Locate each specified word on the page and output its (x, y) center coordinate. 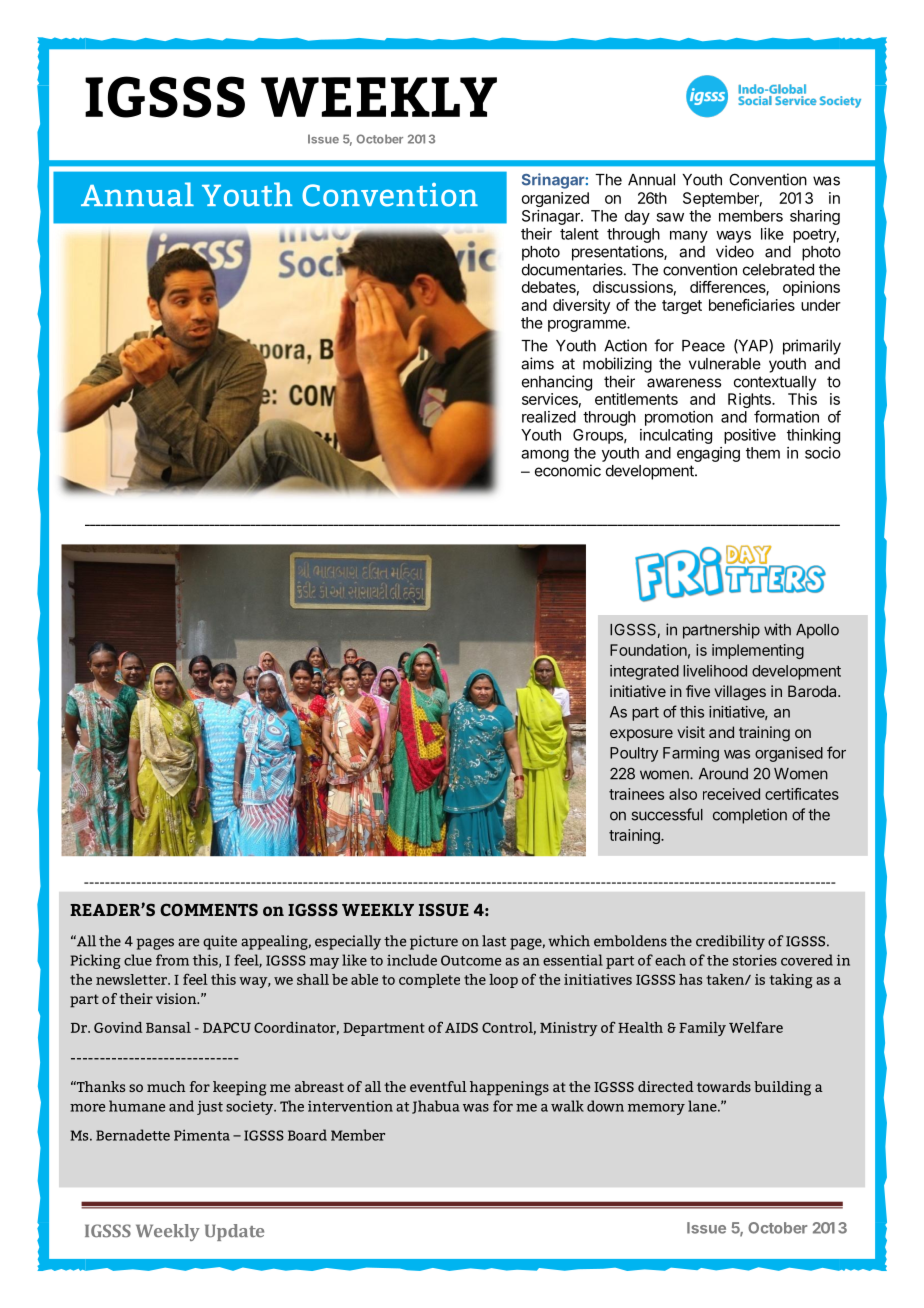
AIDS (461, 1027)
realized (549, 417)
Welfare (756, 1027)
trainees (636, 794)
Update (234, 1232)
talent (579, 234)
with (777, 629)
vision (177, 998)
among (545, 456)
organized (555, 199)
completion (750, 816)
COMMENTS (209, 909)
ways (733, 237)
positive (750, 436)
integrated (644, 672)
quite (220, 942)
